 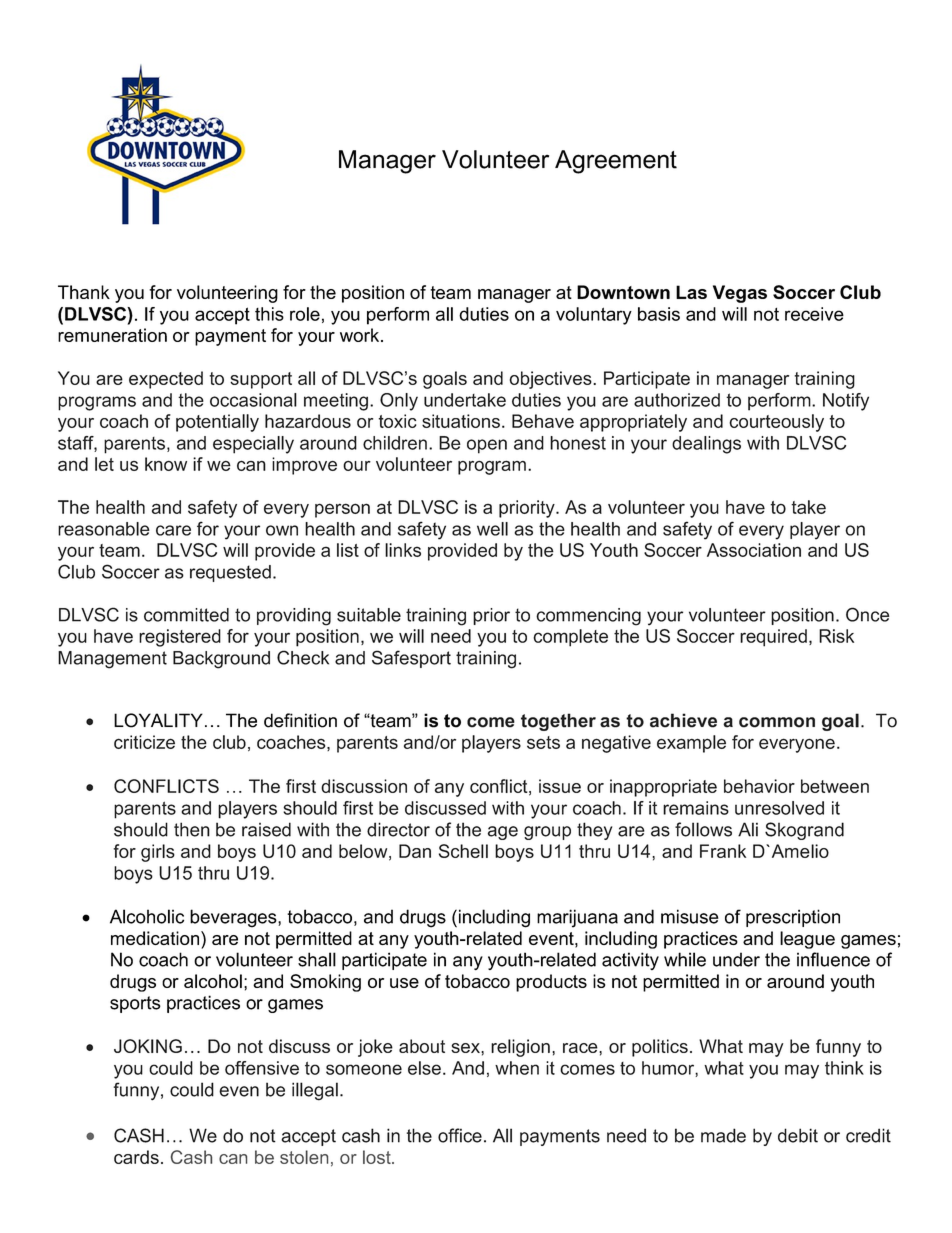 I want to click on Thank, so click(x=84, y=292).
